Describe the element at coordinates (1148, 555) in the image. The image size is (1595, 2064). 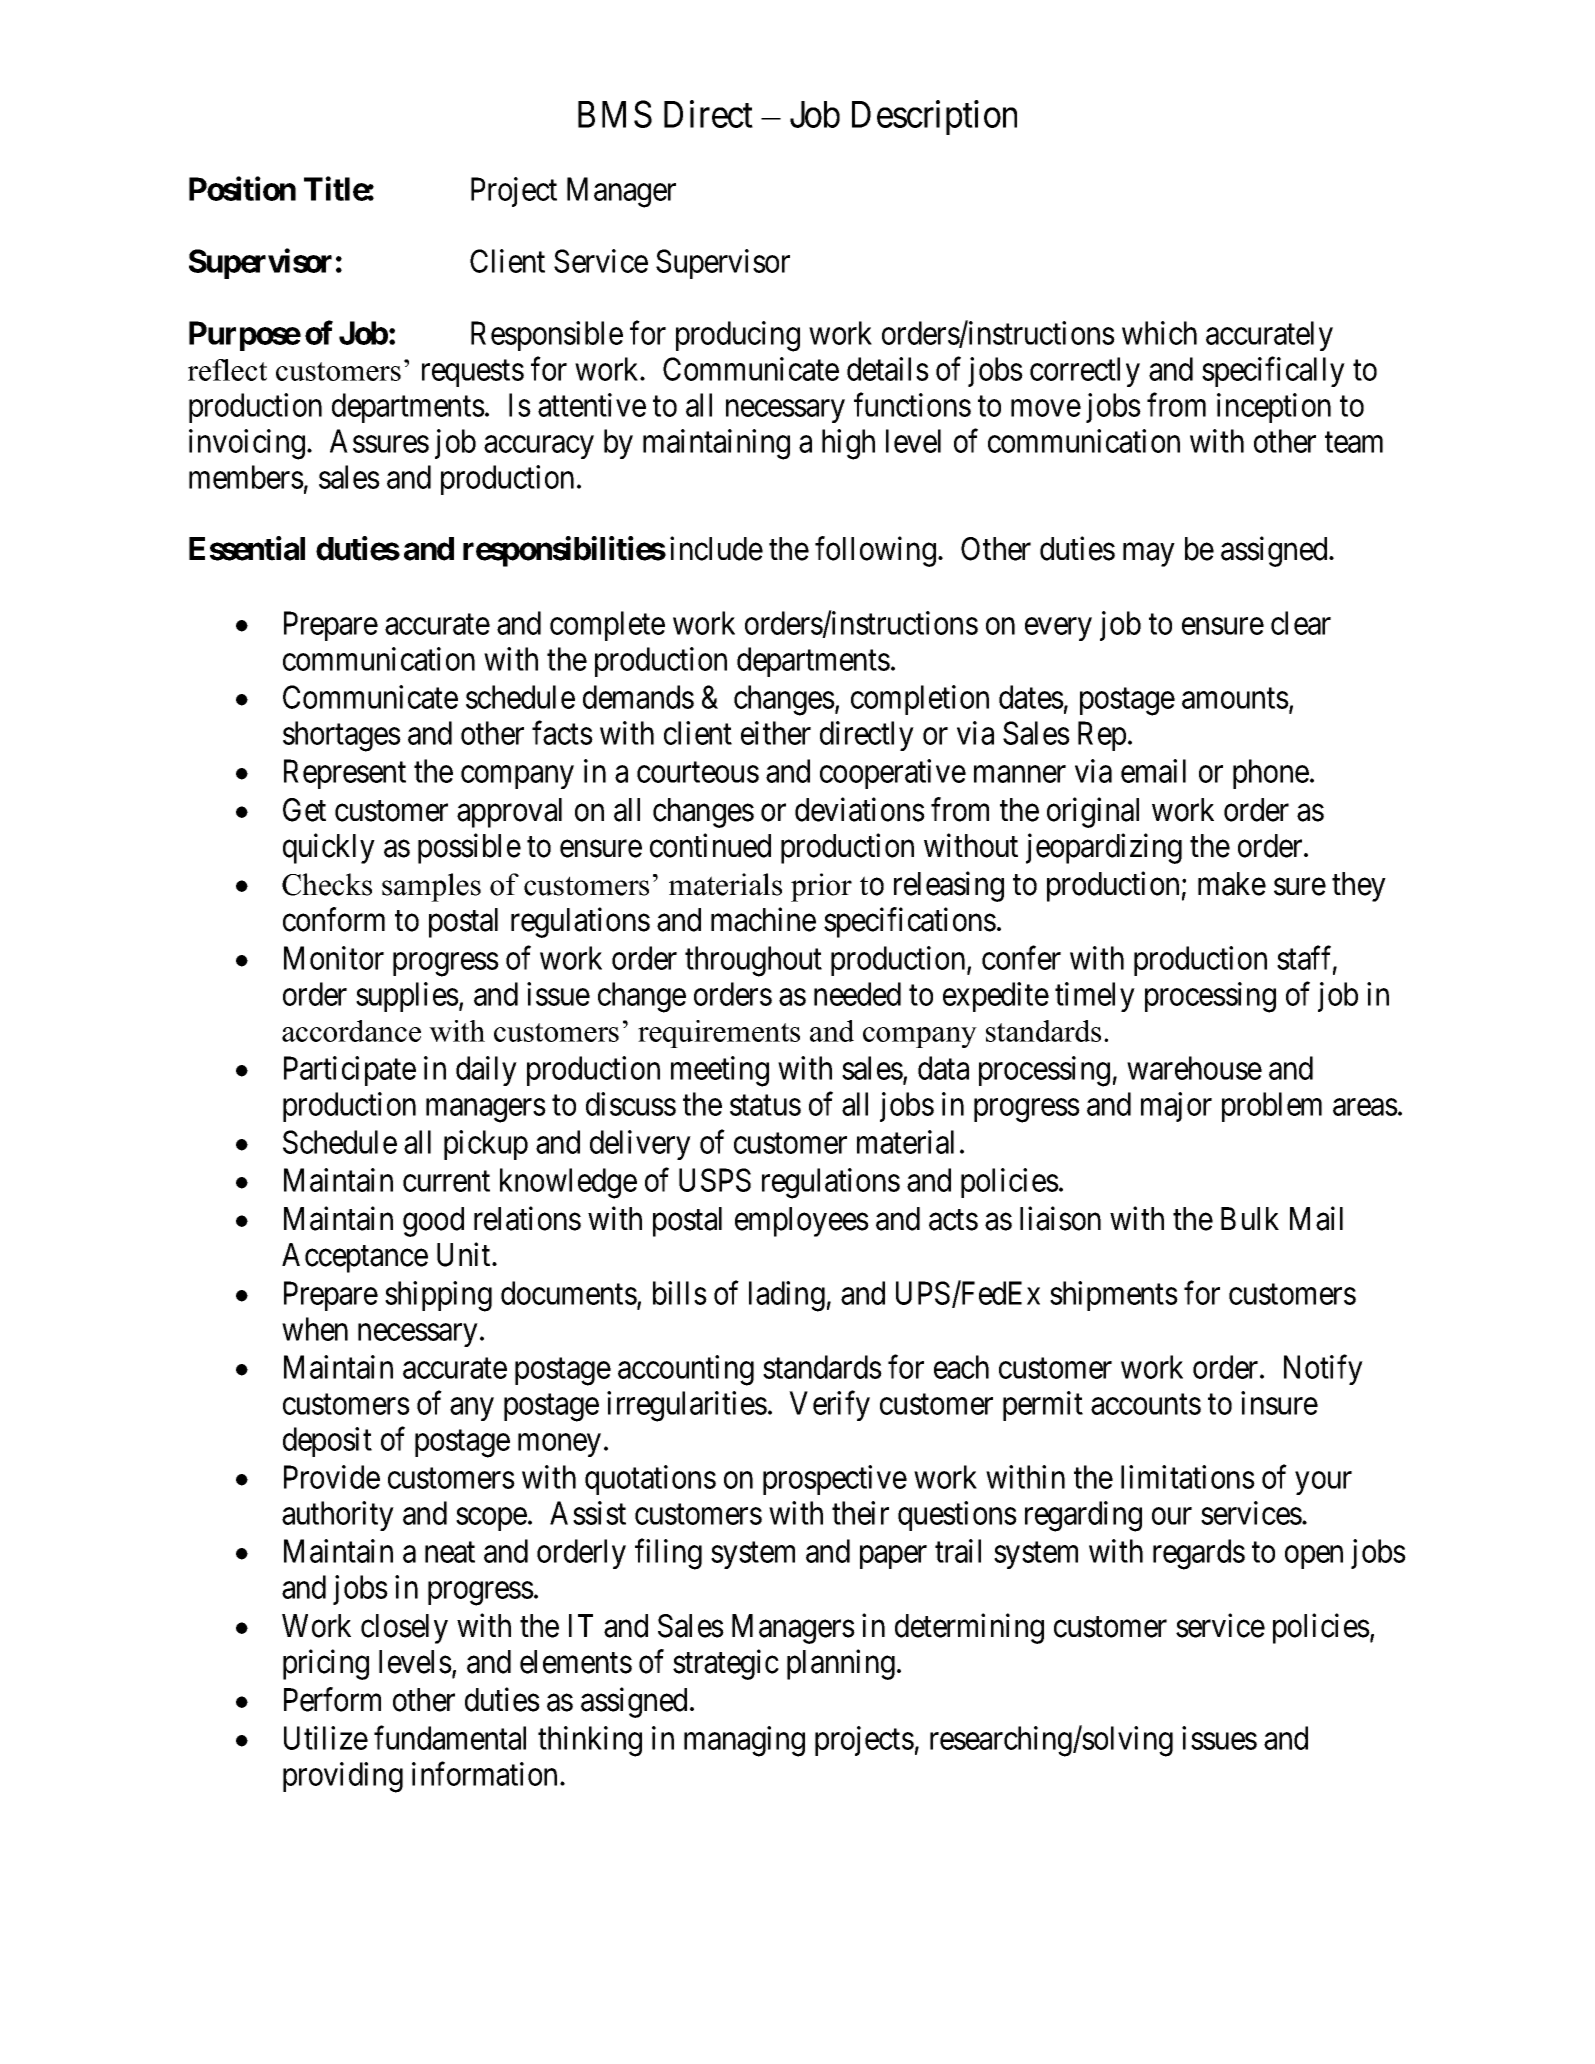
I see `may` at that location.
